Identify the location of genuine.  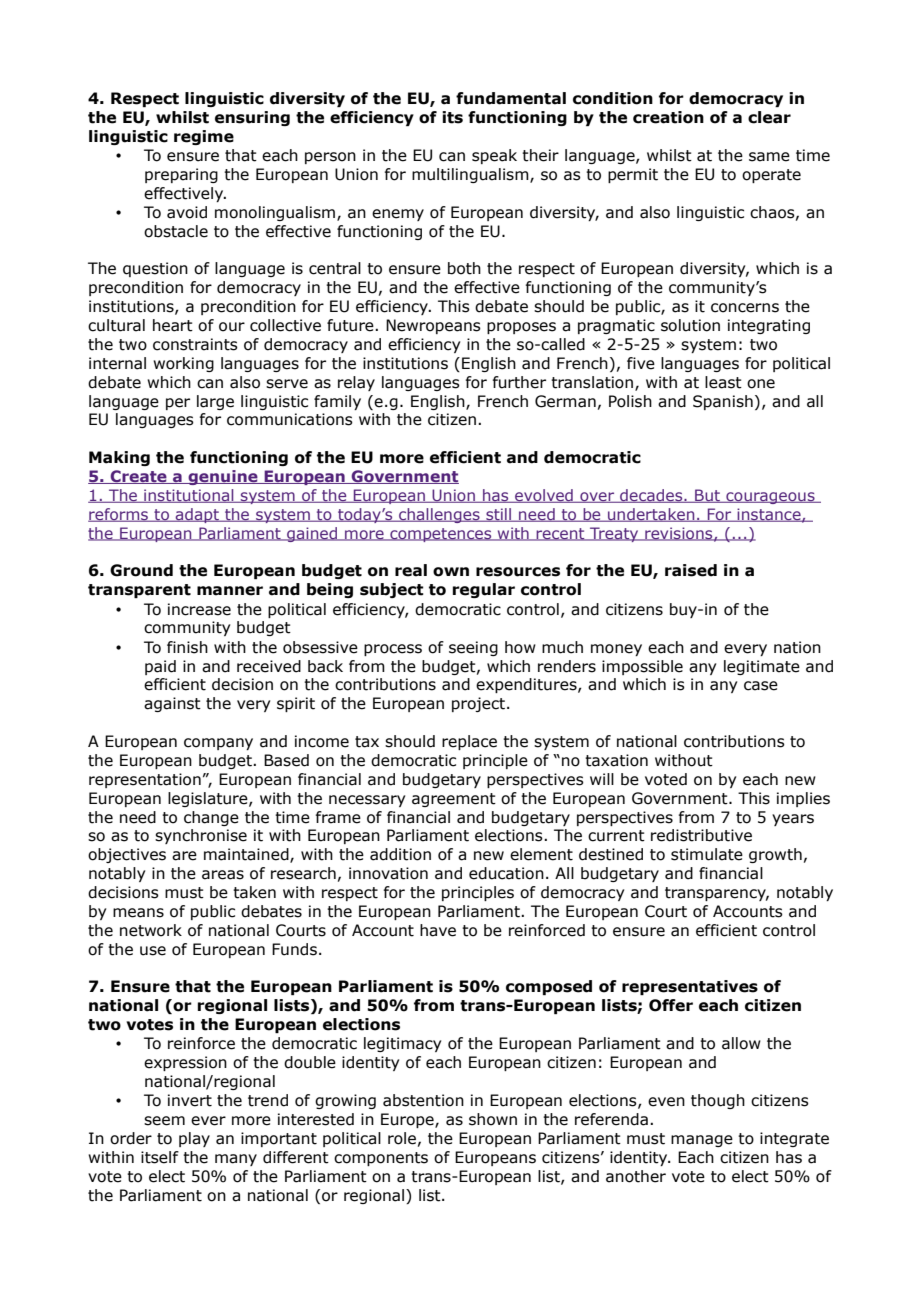
(223, 477).
